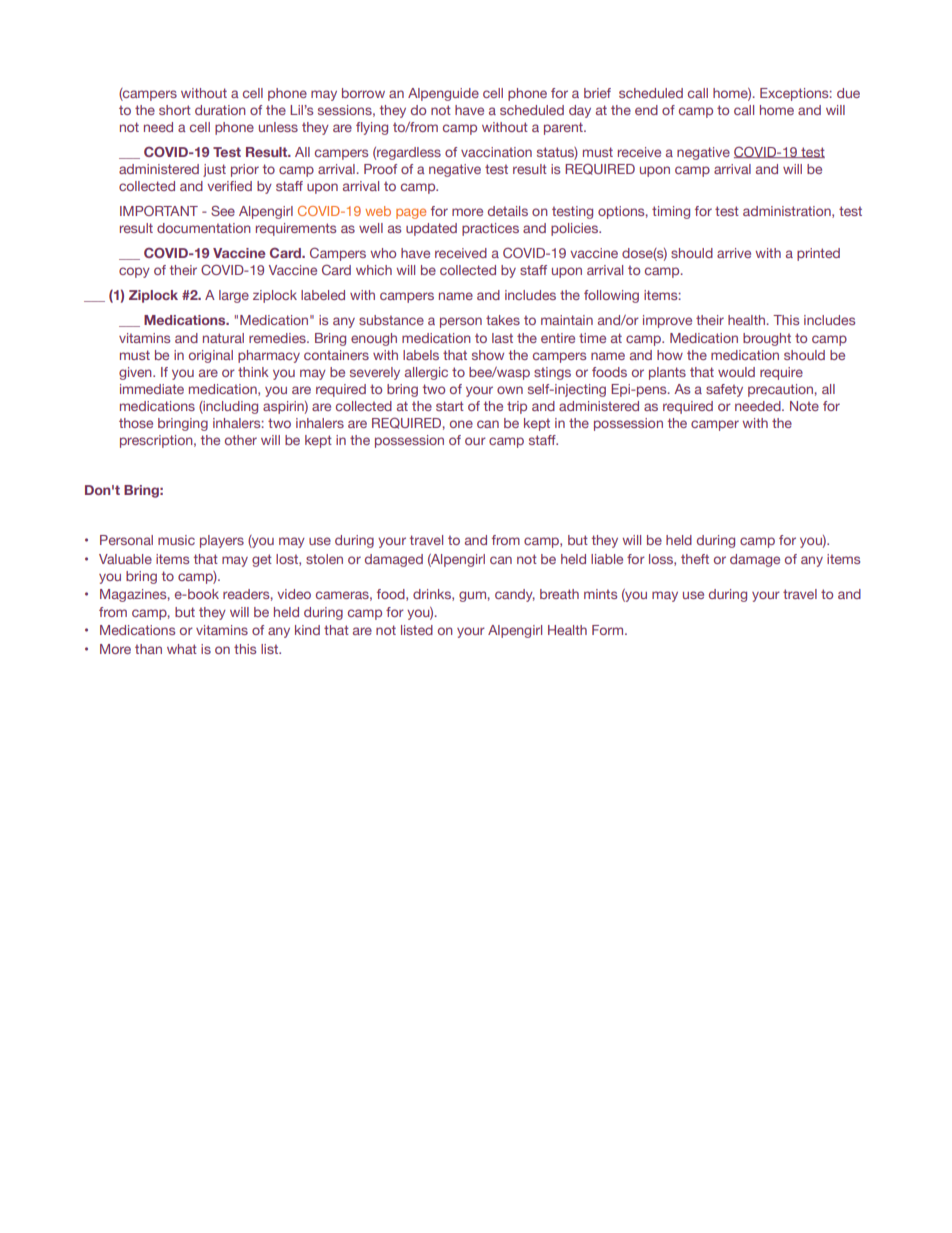 Image resolution: width=952 pixels, height=1233 pixels. I want to click on takes, so click(503, 320).
